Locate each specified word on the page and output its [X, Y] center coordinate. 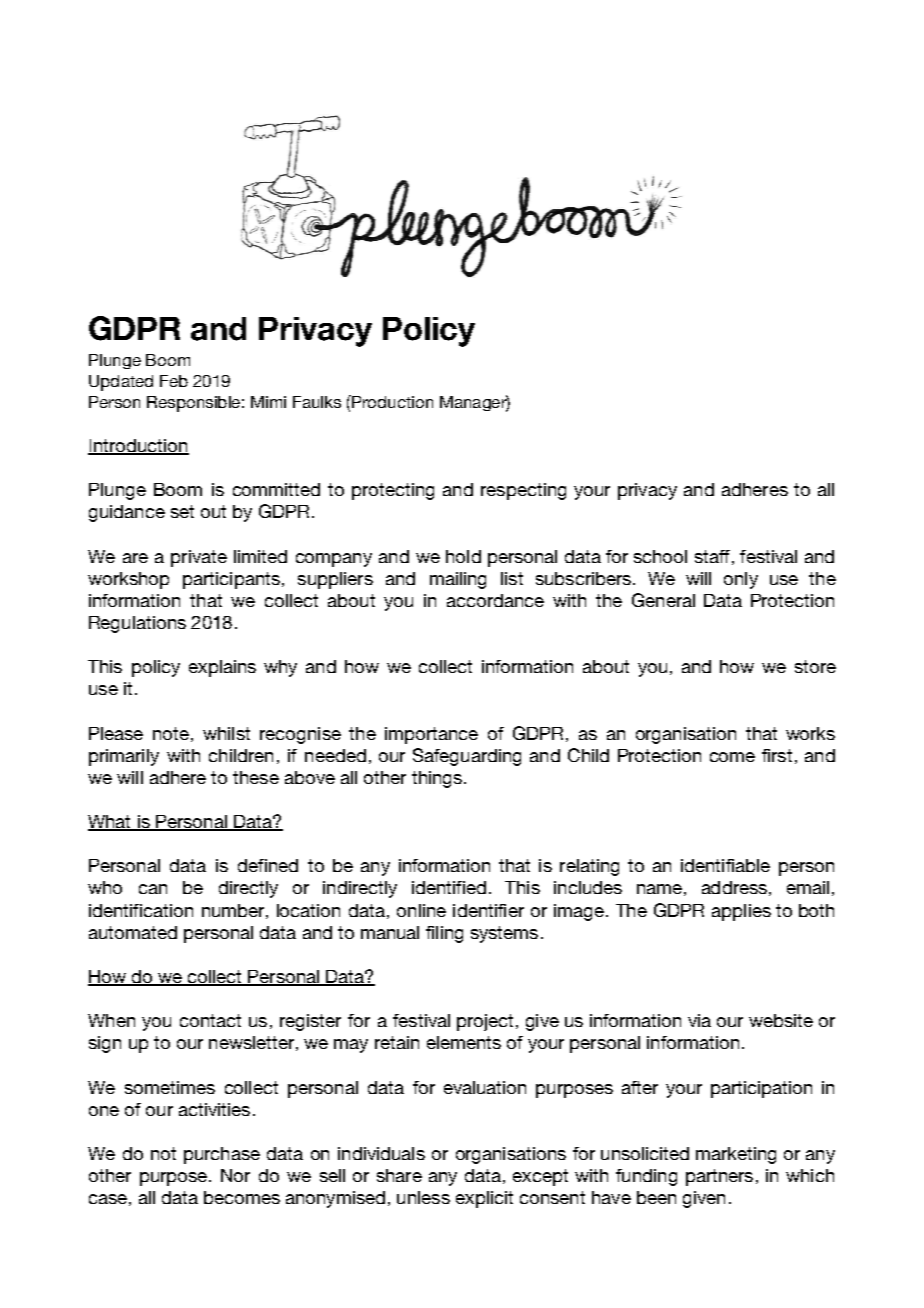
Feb [174, 381]
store [815, 666]
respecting [523, 491]
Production [391, 401]
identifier [488, 910]
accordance [495, 600]
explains [222, 668]
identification [141, 910]
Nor [235, 1175]
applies [741, 912]
